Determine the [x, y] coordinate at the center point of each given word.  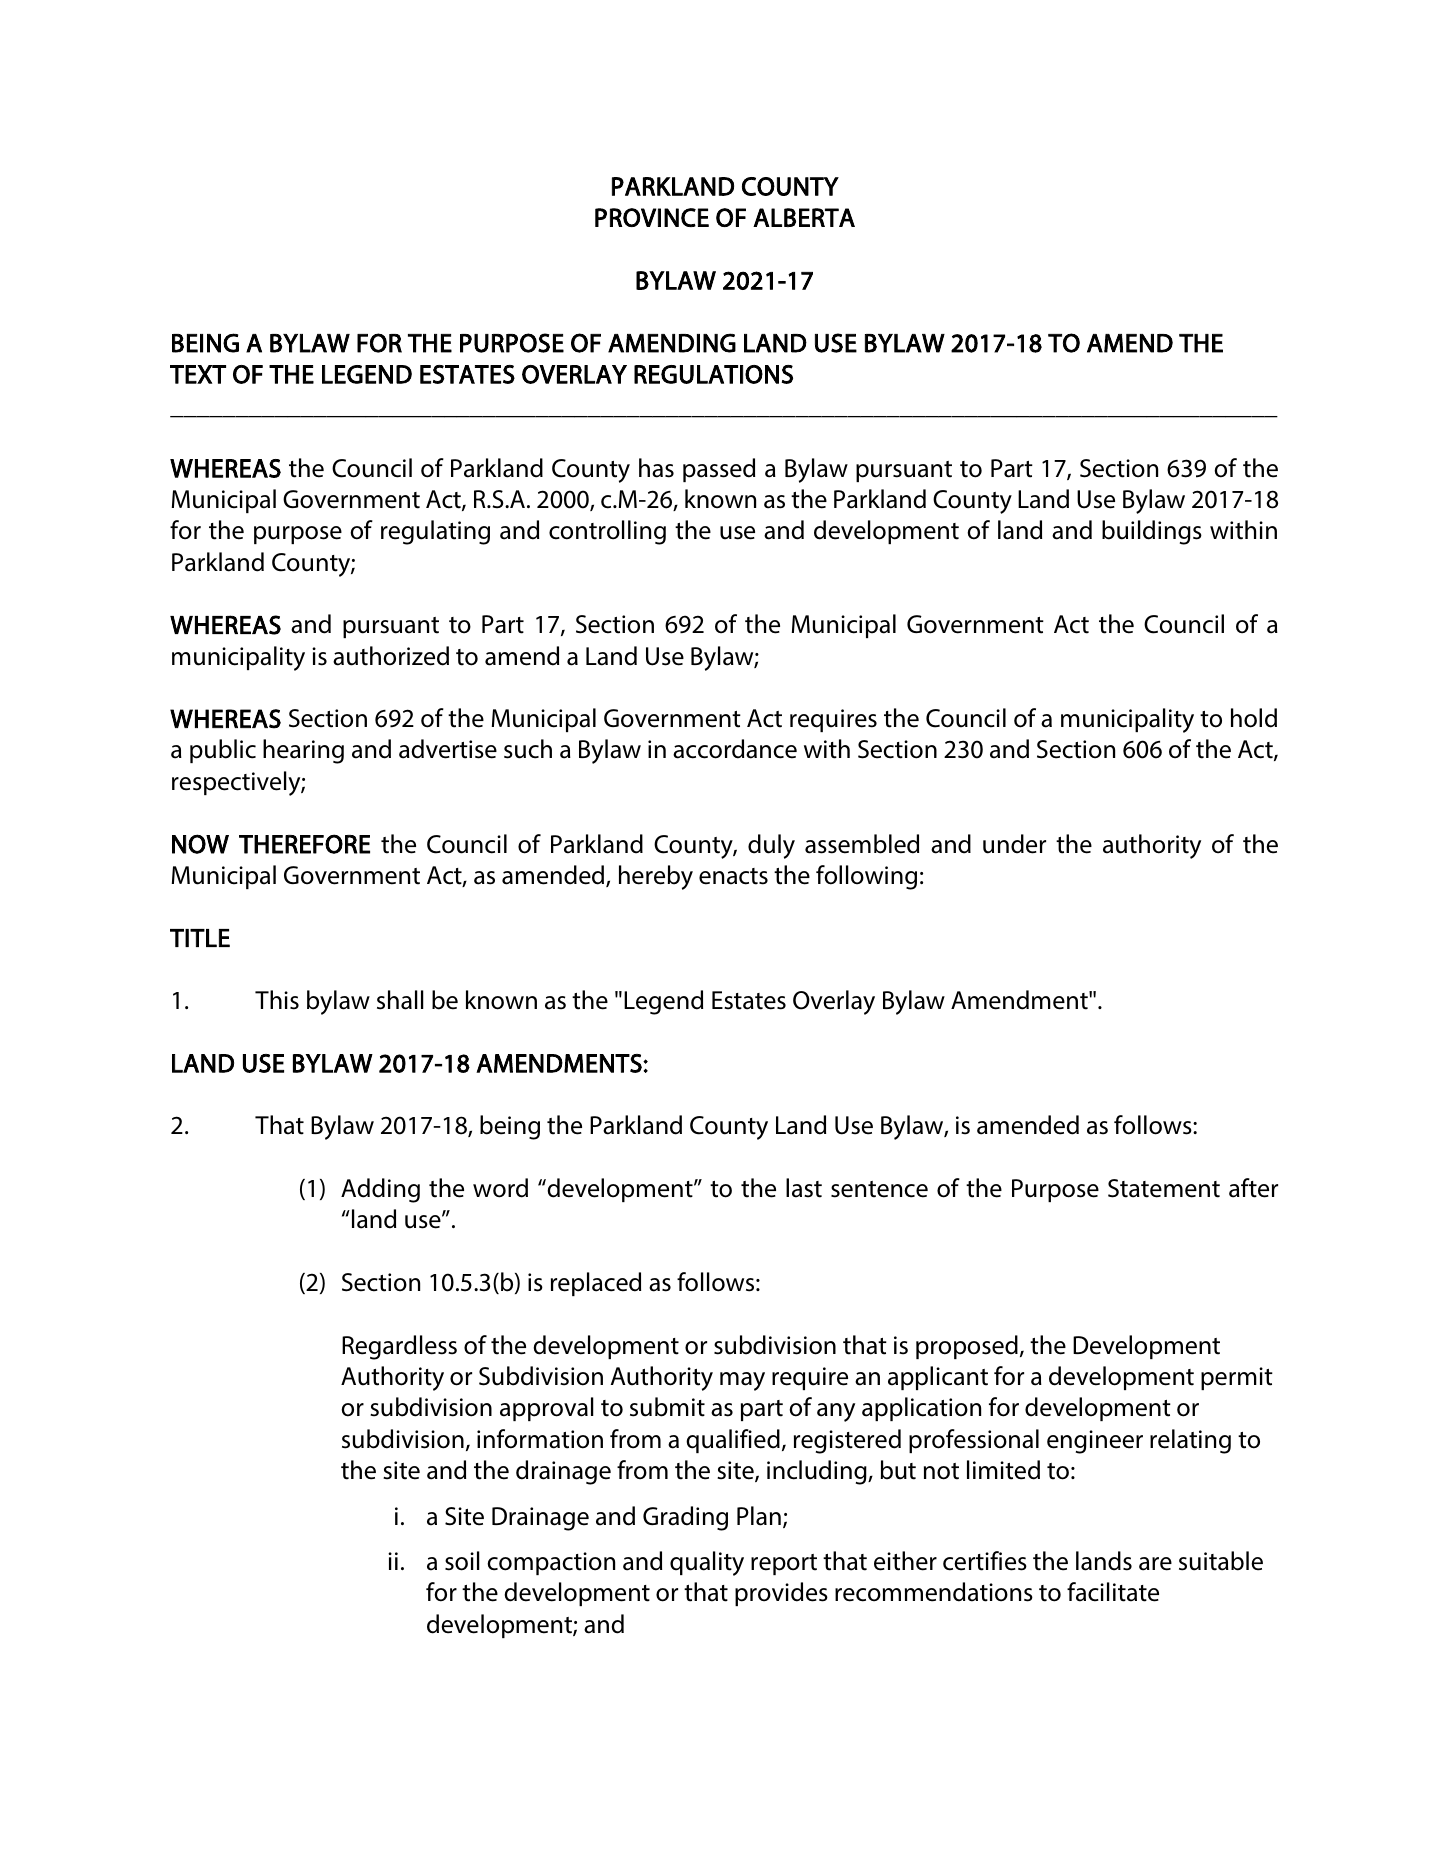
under [1014, 844]
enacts [733, 876]
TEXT [198, 374]
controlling [607, 532]
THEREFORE [304, 844]
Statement [1164, 1188]
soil [462, 1561]
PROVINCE [652, 217]
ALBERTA [804, 217]
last [804, 1188]
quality [707, 1563]
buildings [1152, 532]
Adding [380, 1190]
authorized [391, 656]
